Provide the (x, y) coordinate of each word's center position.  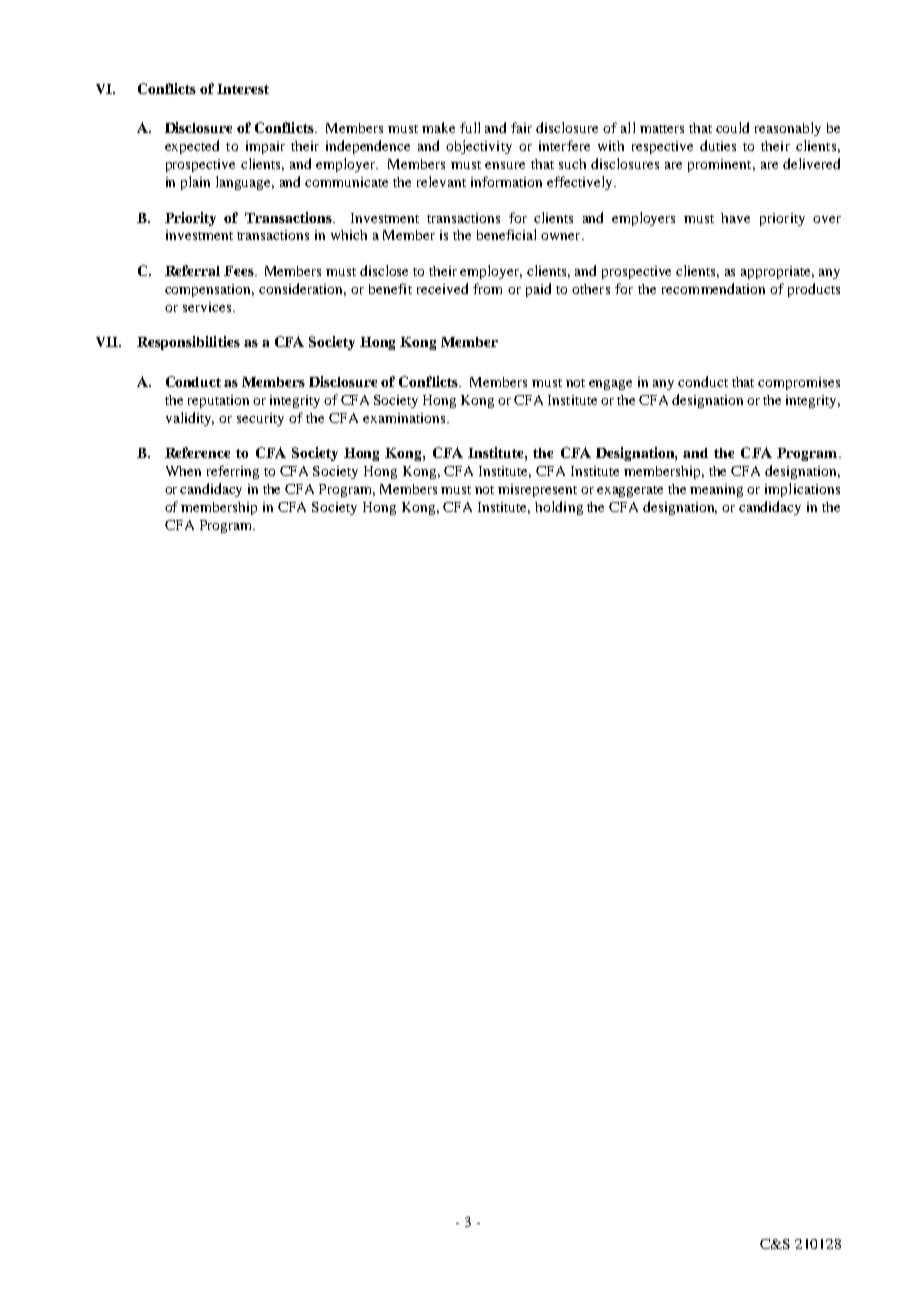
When (183, 471)
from (487, 288)
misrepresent (537, 490)
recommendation (713, 288)
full (470, 127)
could (732, 127)
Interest (243, 89)
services (207, 307)
